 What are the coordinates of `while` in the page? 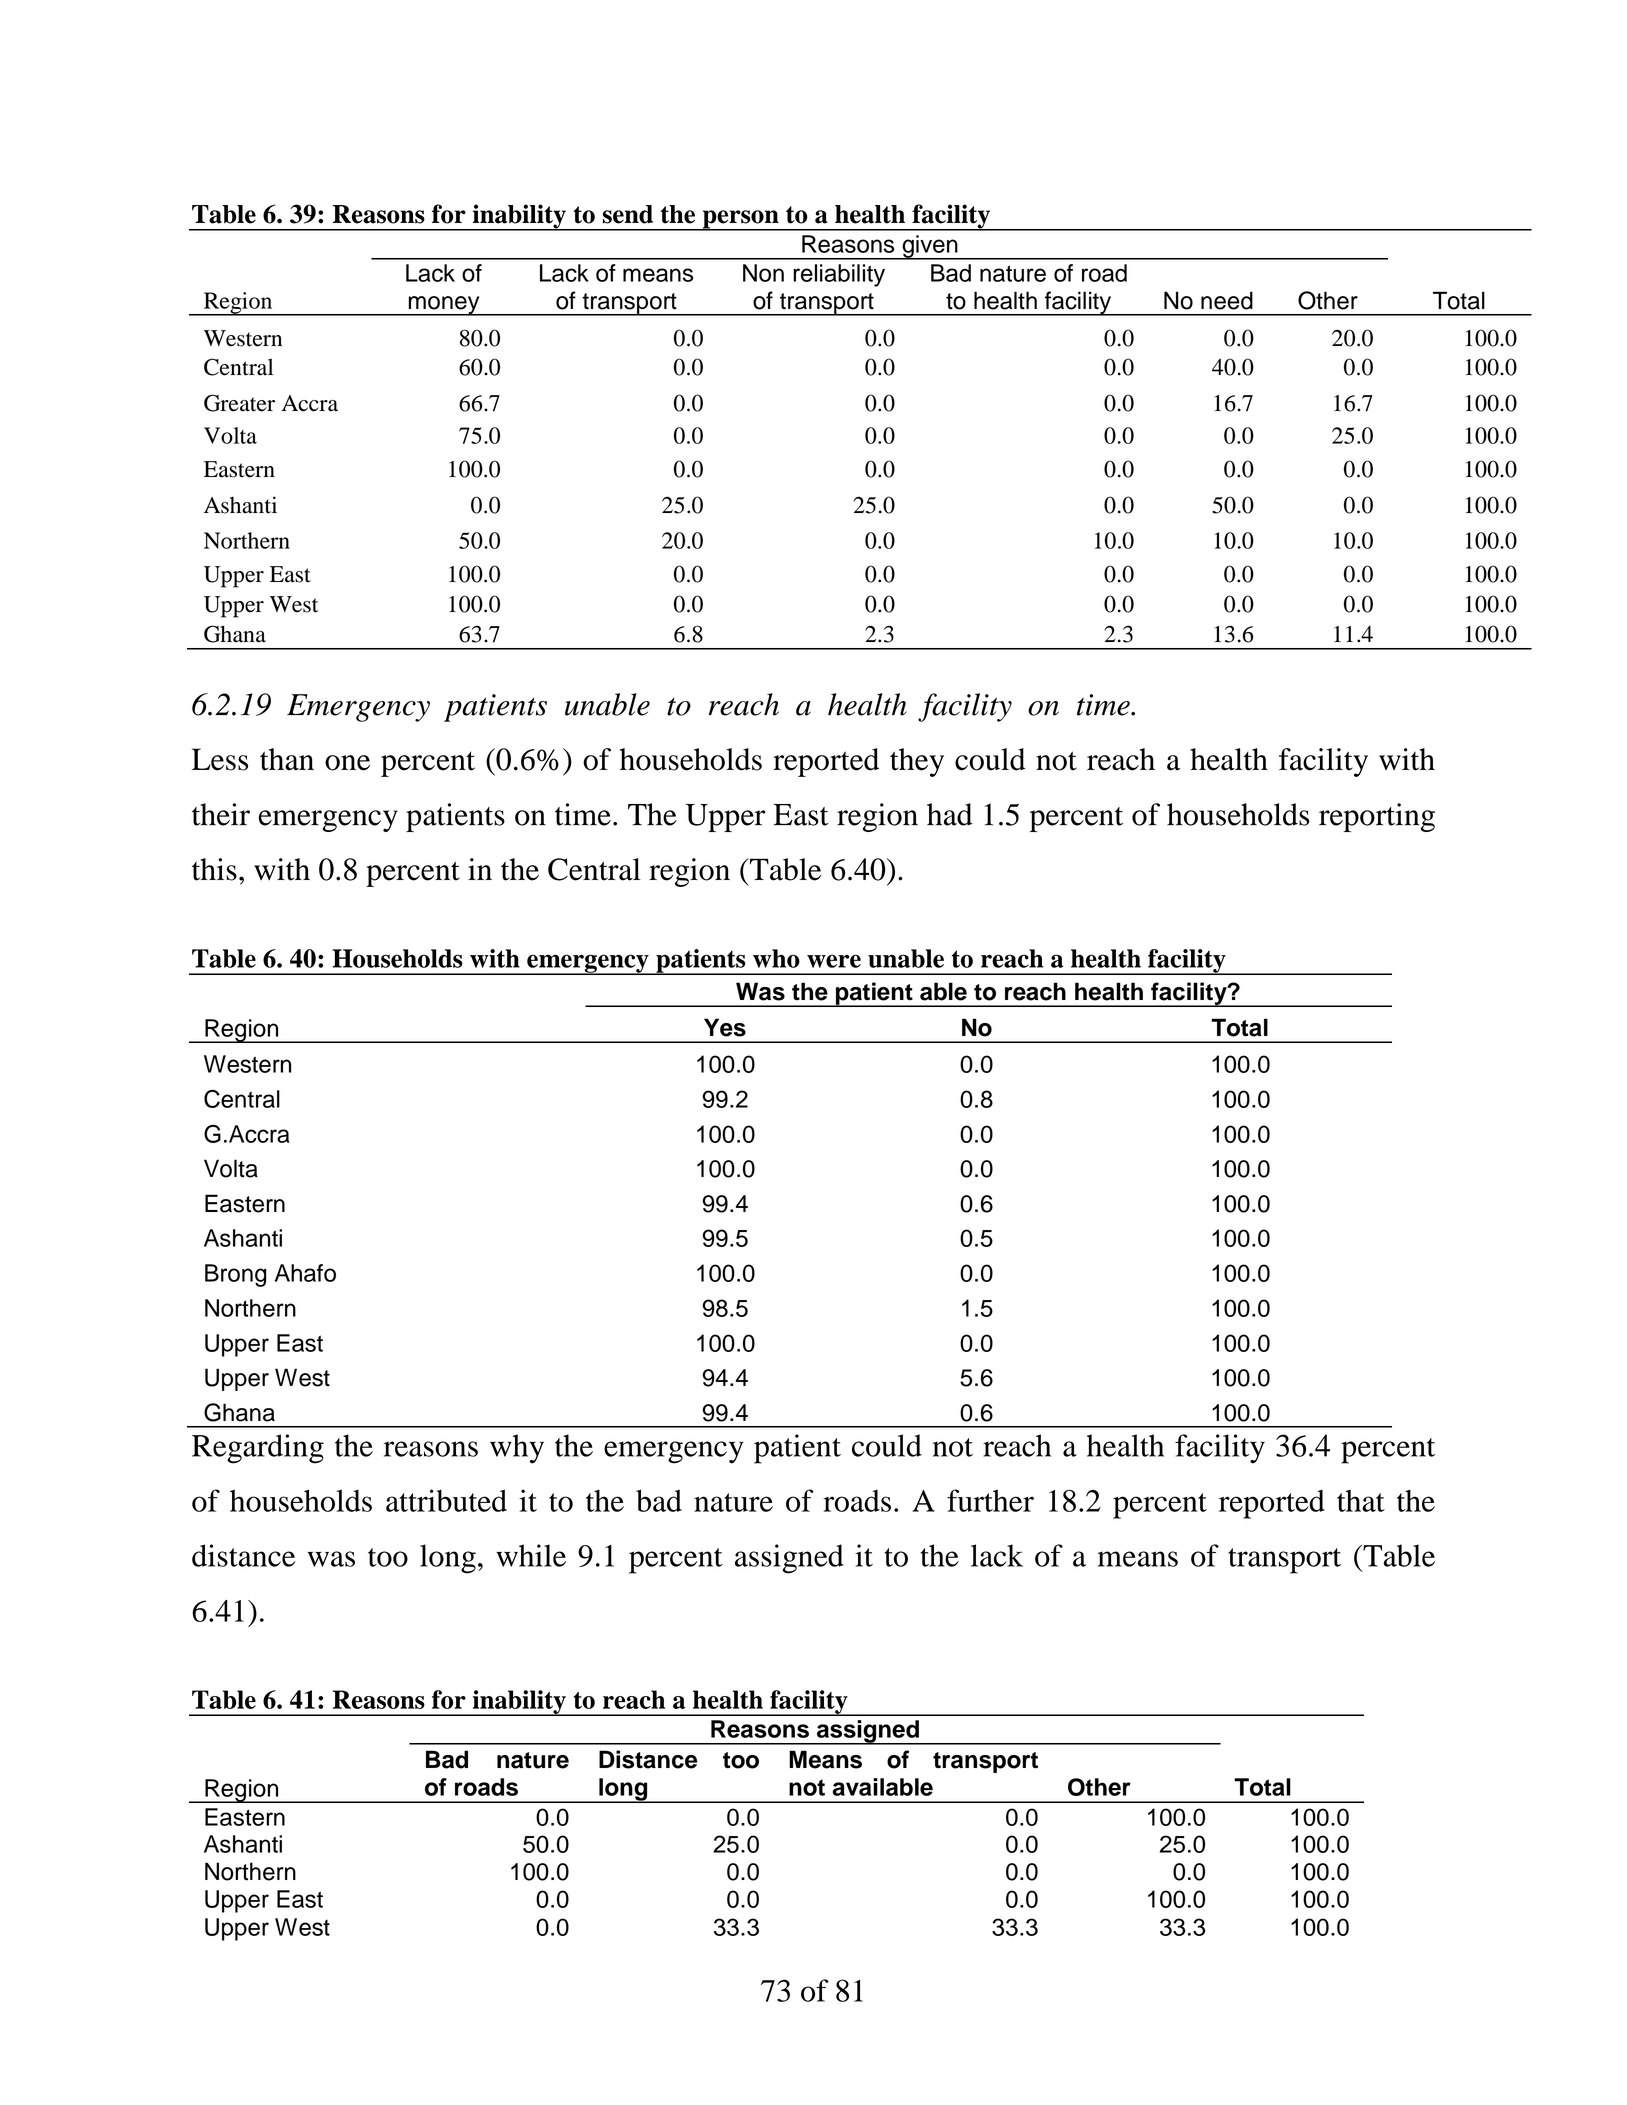 It's located at (531, 1555).
